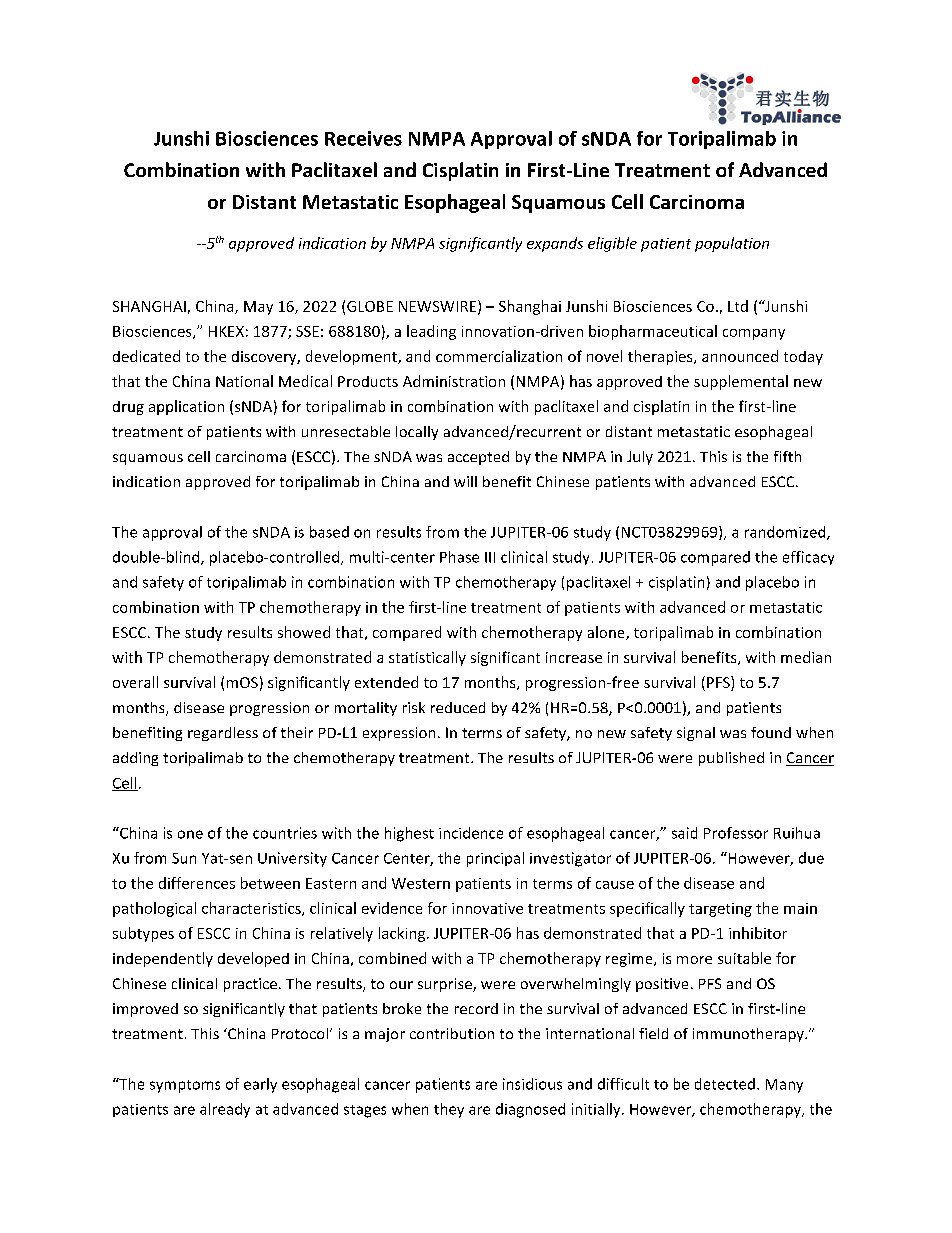 The width and height of the page is (952, 1233). Describe the element at coordinates (223, 734) in the page. I see `regardless` at that location.
